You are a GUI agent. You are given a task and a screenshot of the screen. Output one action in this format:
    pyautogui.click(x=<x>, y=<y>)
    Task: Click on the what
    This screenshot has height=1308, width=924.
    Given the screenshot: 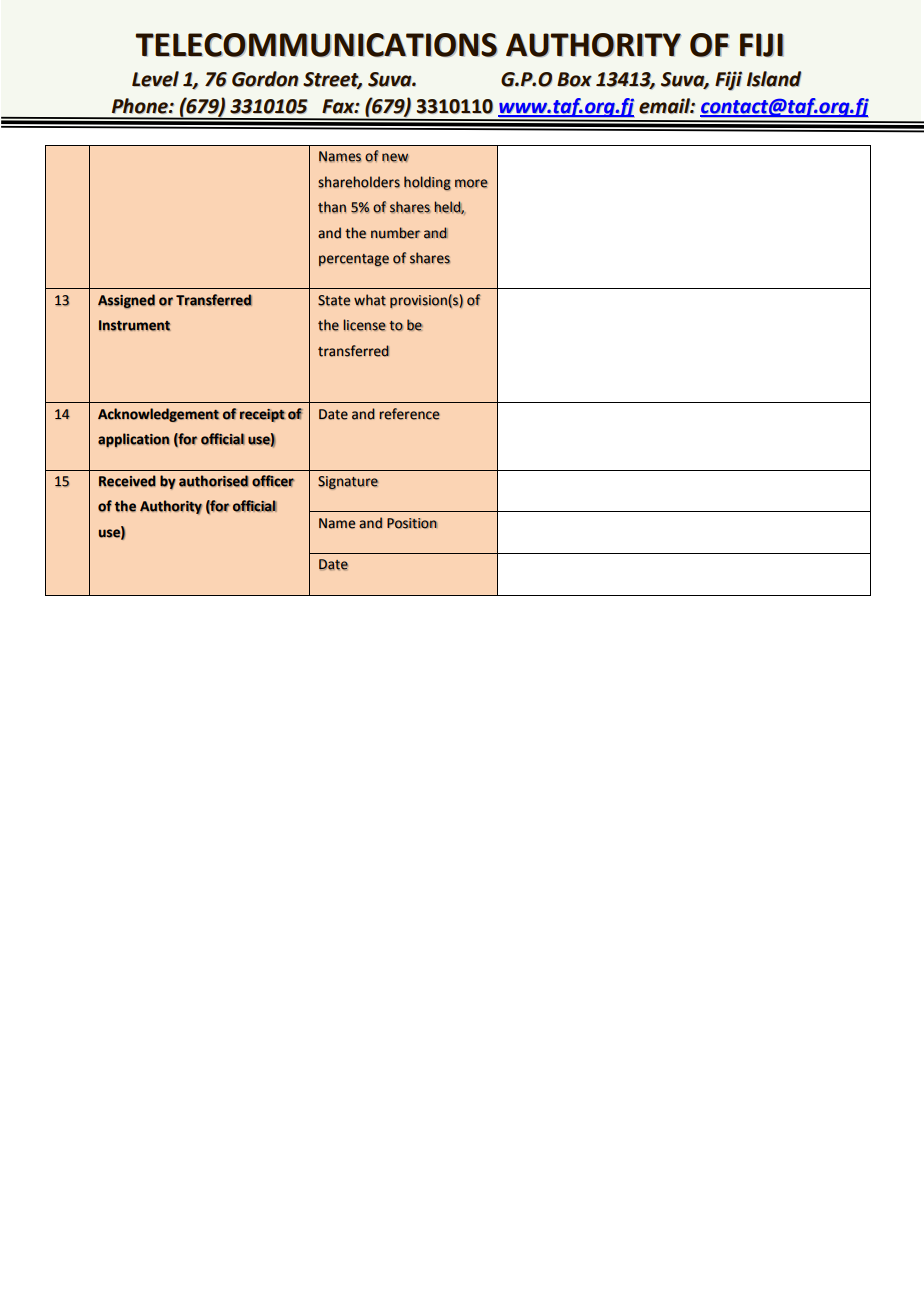 What is the action you would take?
    pyautogui.click(x=370, y=300)
